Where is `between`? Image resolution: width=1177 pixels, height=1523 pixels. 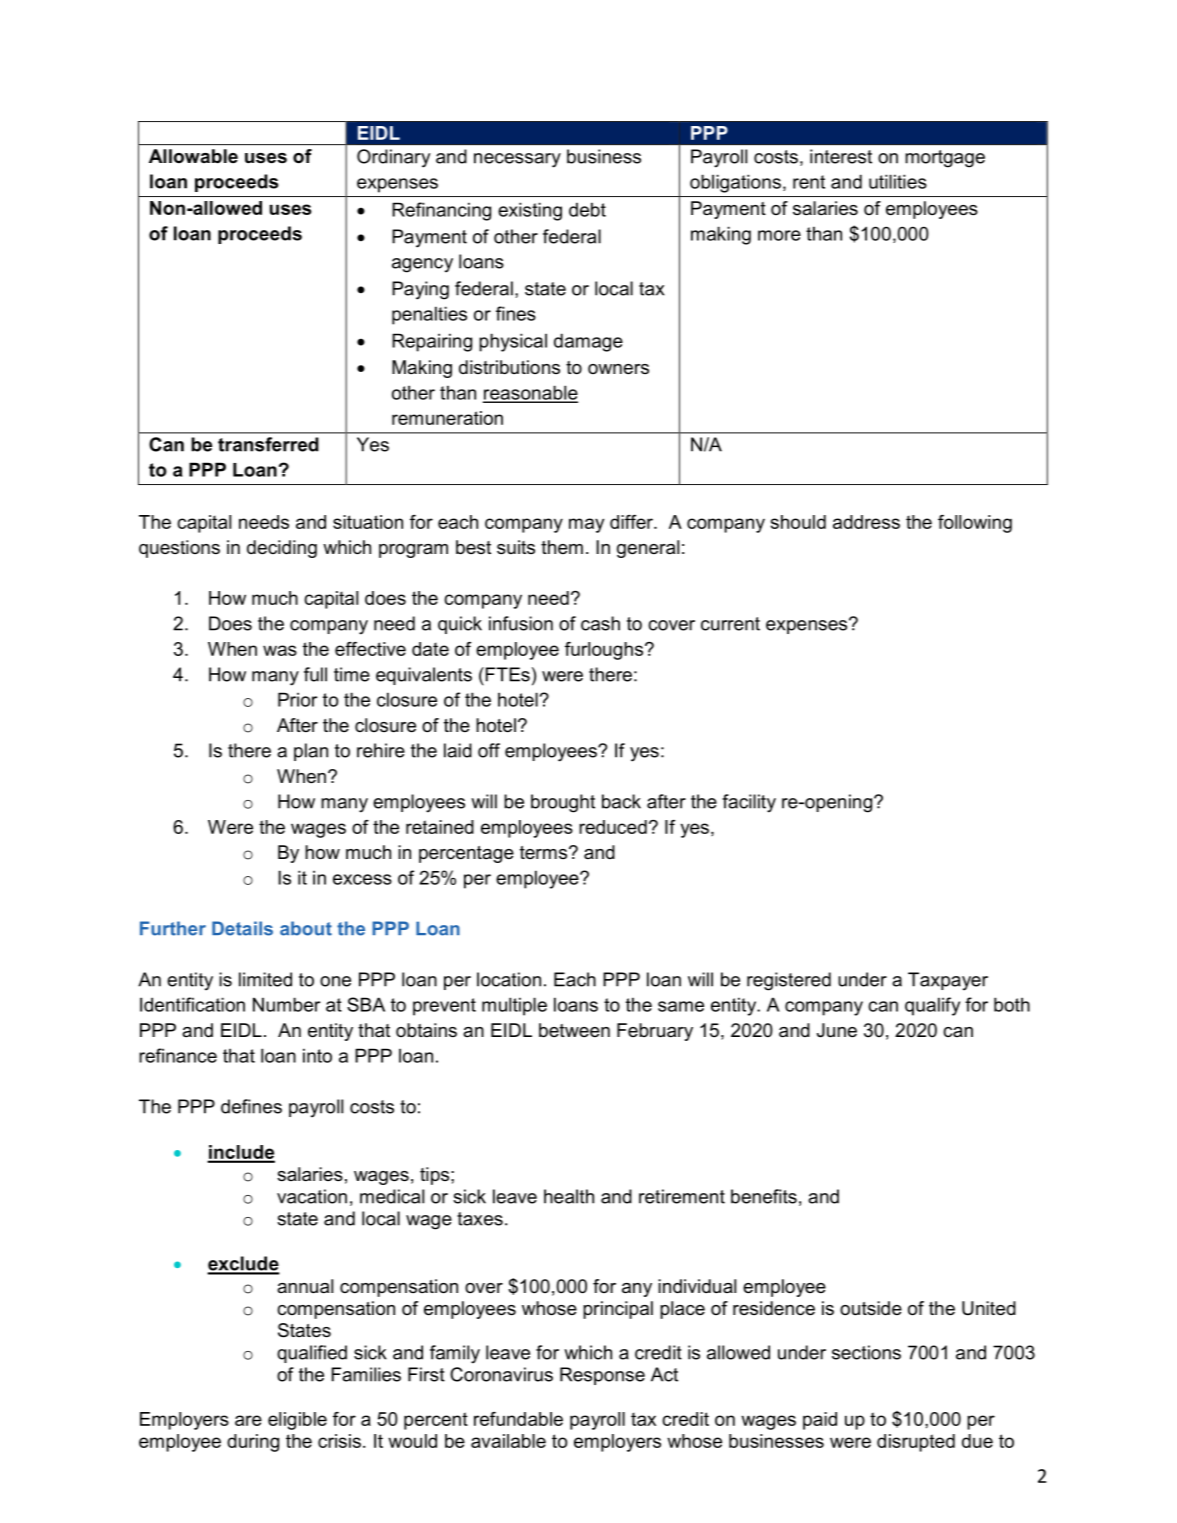 between is located at coordinates (574, 1030).
